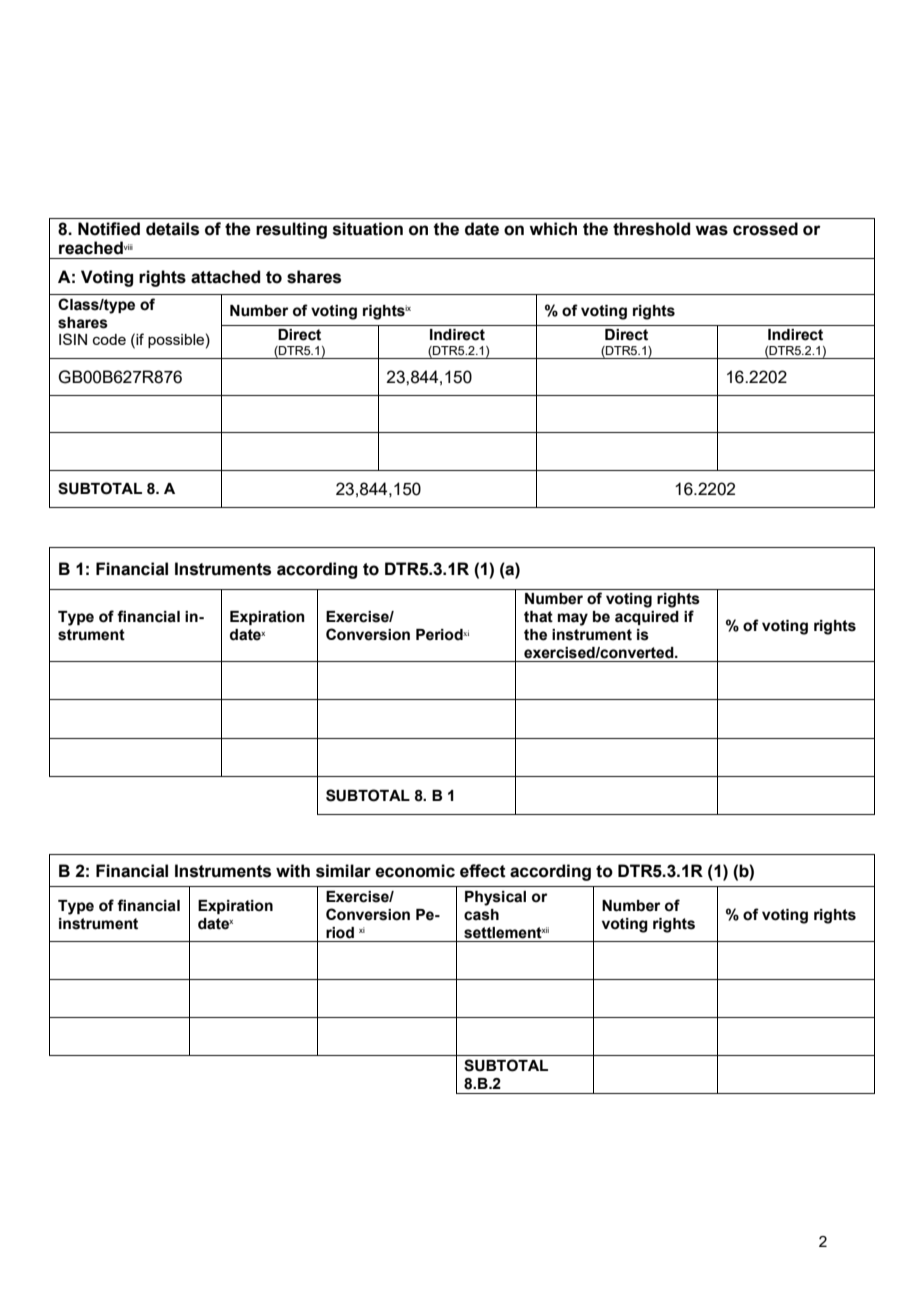 This screenshot has height=1308, width=924. Describe the element at coordinates (573, 619) in the screenshot. I see `may` at that location.
